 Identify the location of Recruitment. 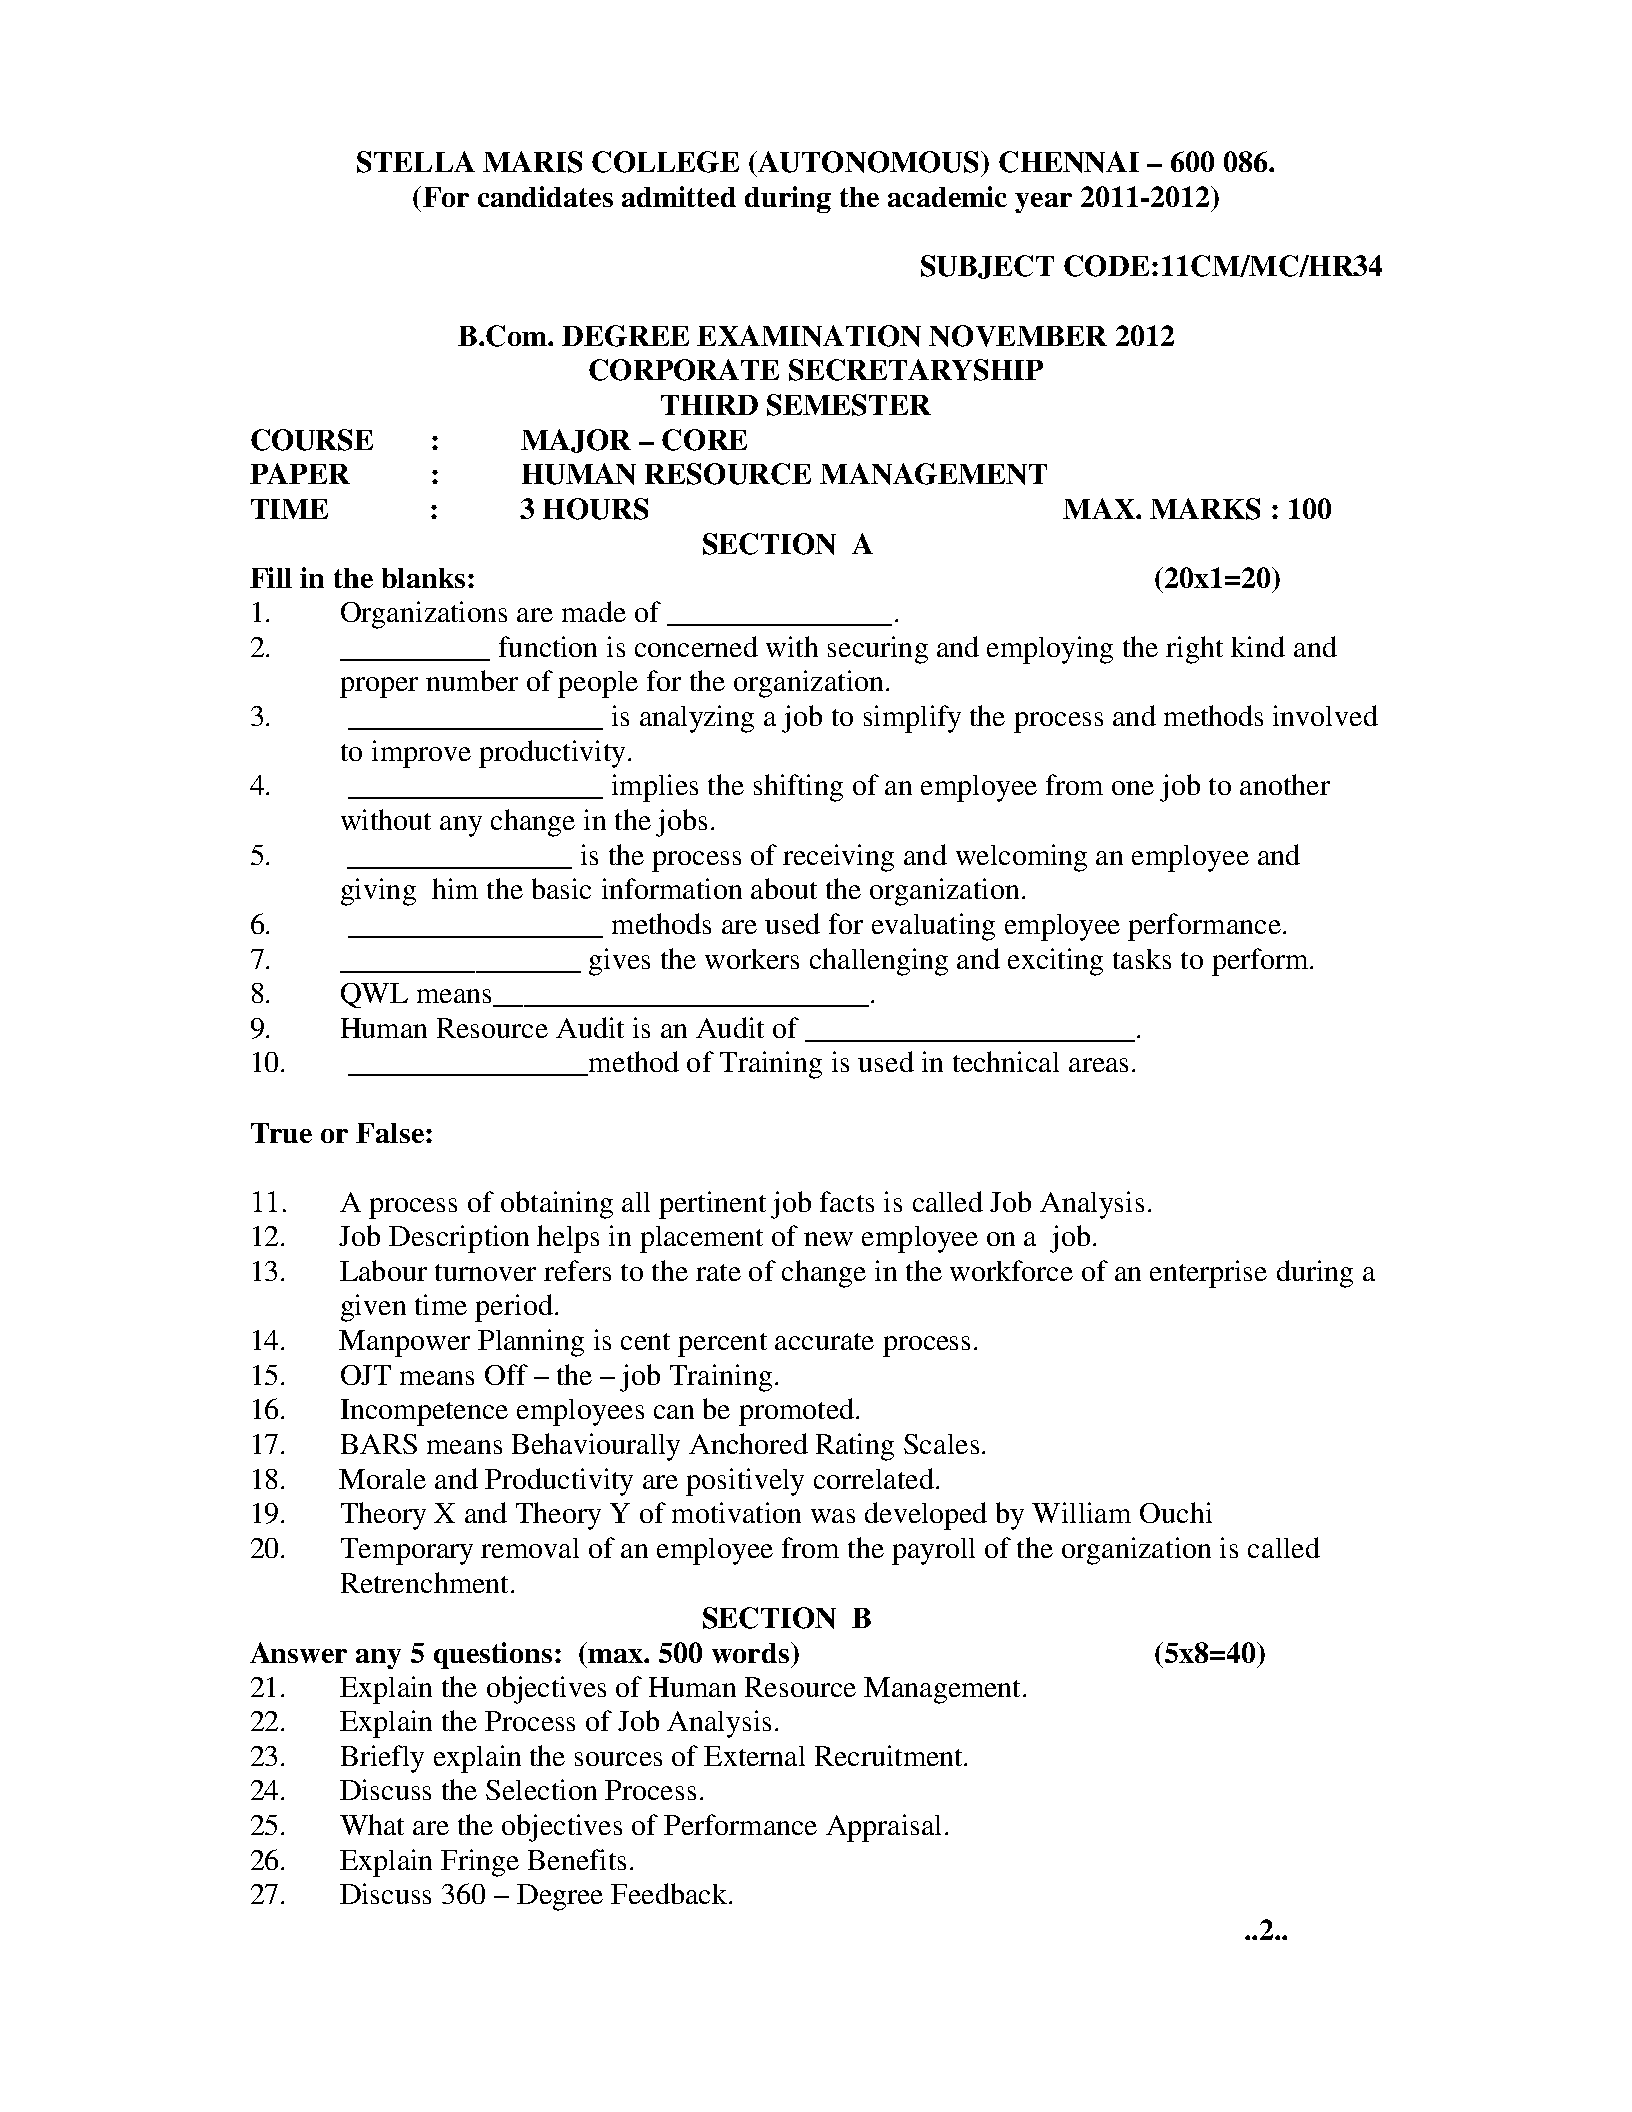
(890, 1755).
